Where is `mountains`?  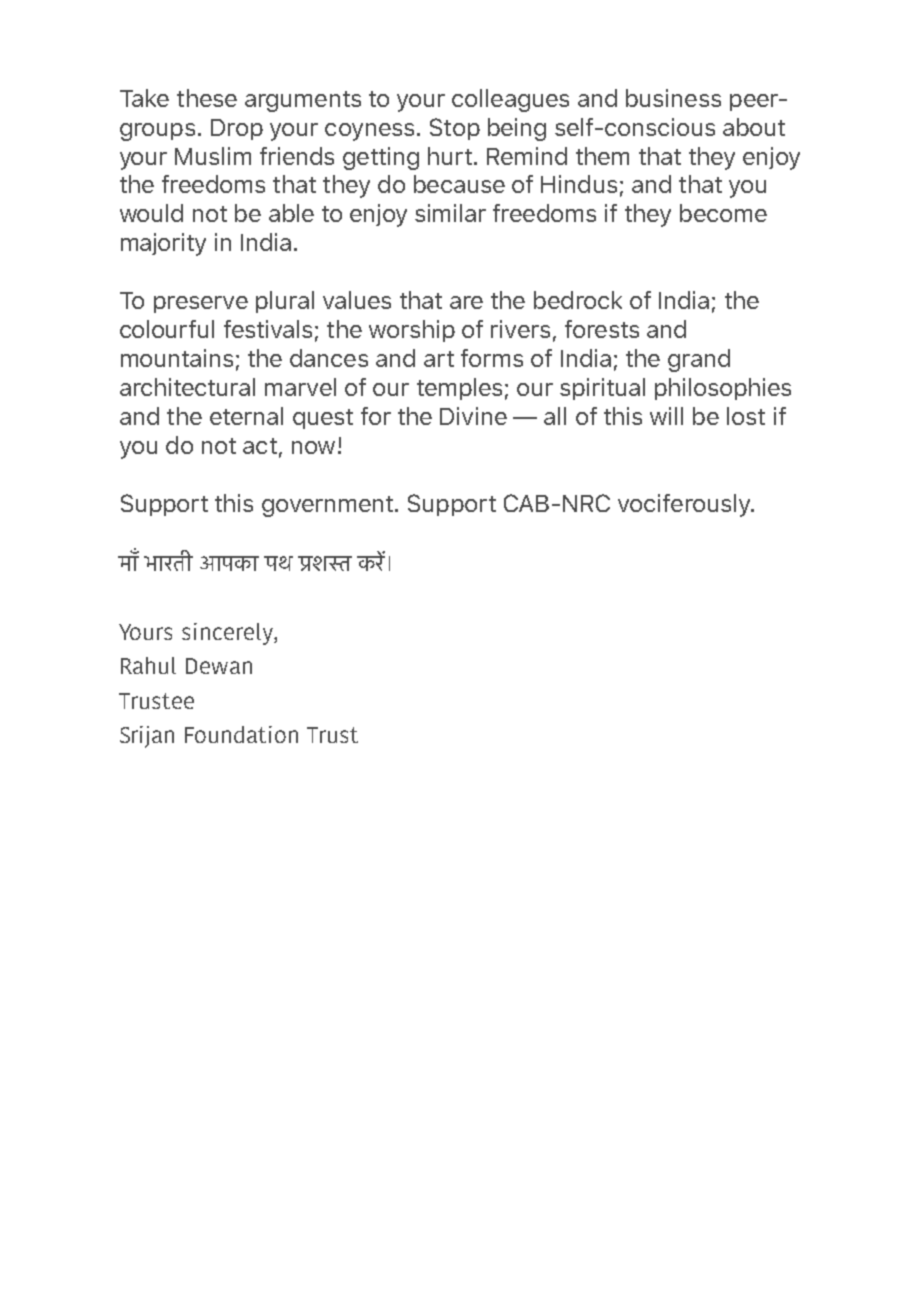
mountains is located at coordinates (177, 358).
